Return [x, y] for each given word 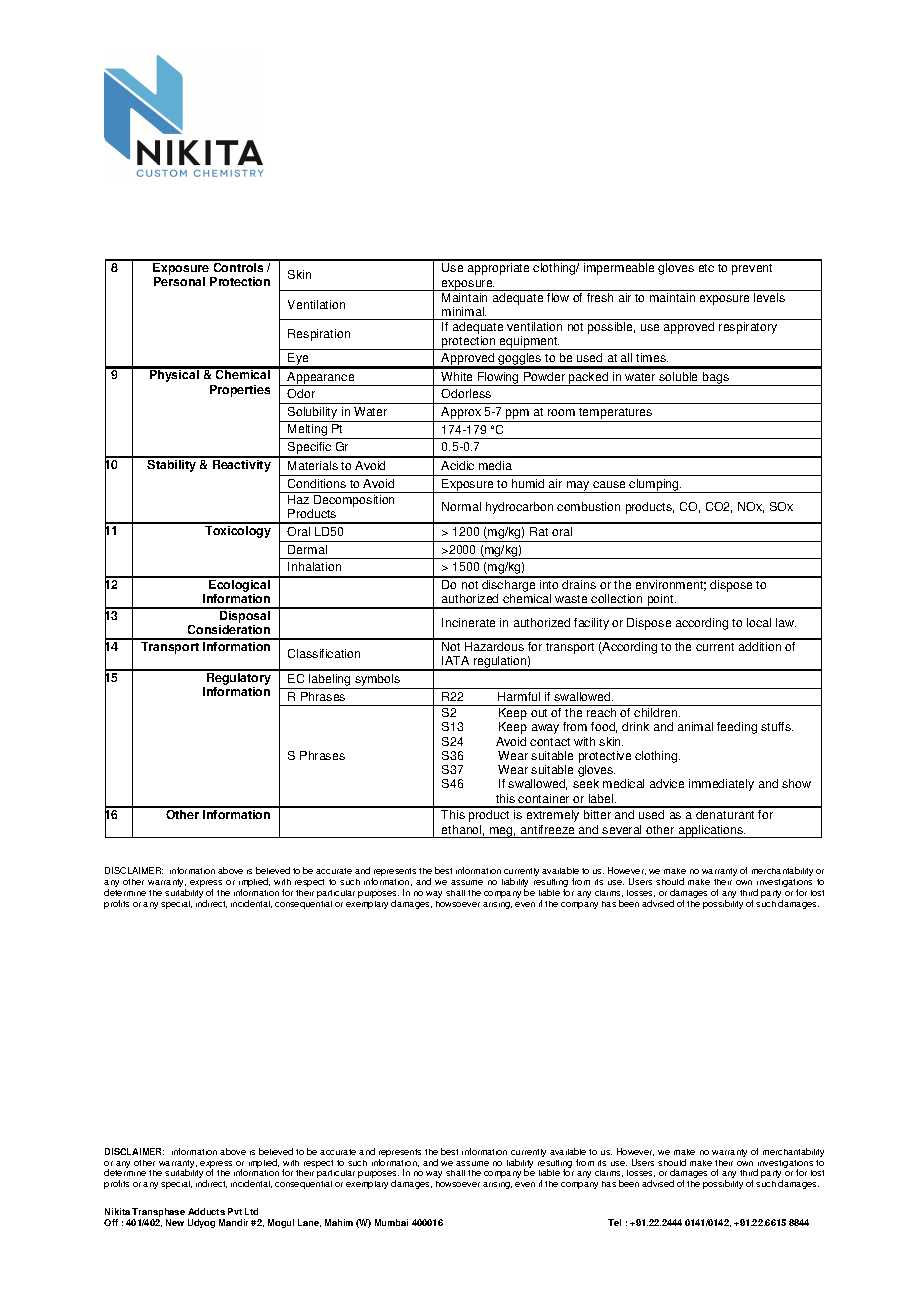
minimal [464, 311]
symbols [378, 681]
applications [711, 831]
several [621, 829]
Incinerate [468, 622]
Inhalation [314, 566]
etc [706, 268]
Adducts [206, 1211]
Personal [179, 281]
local [759, 622]
